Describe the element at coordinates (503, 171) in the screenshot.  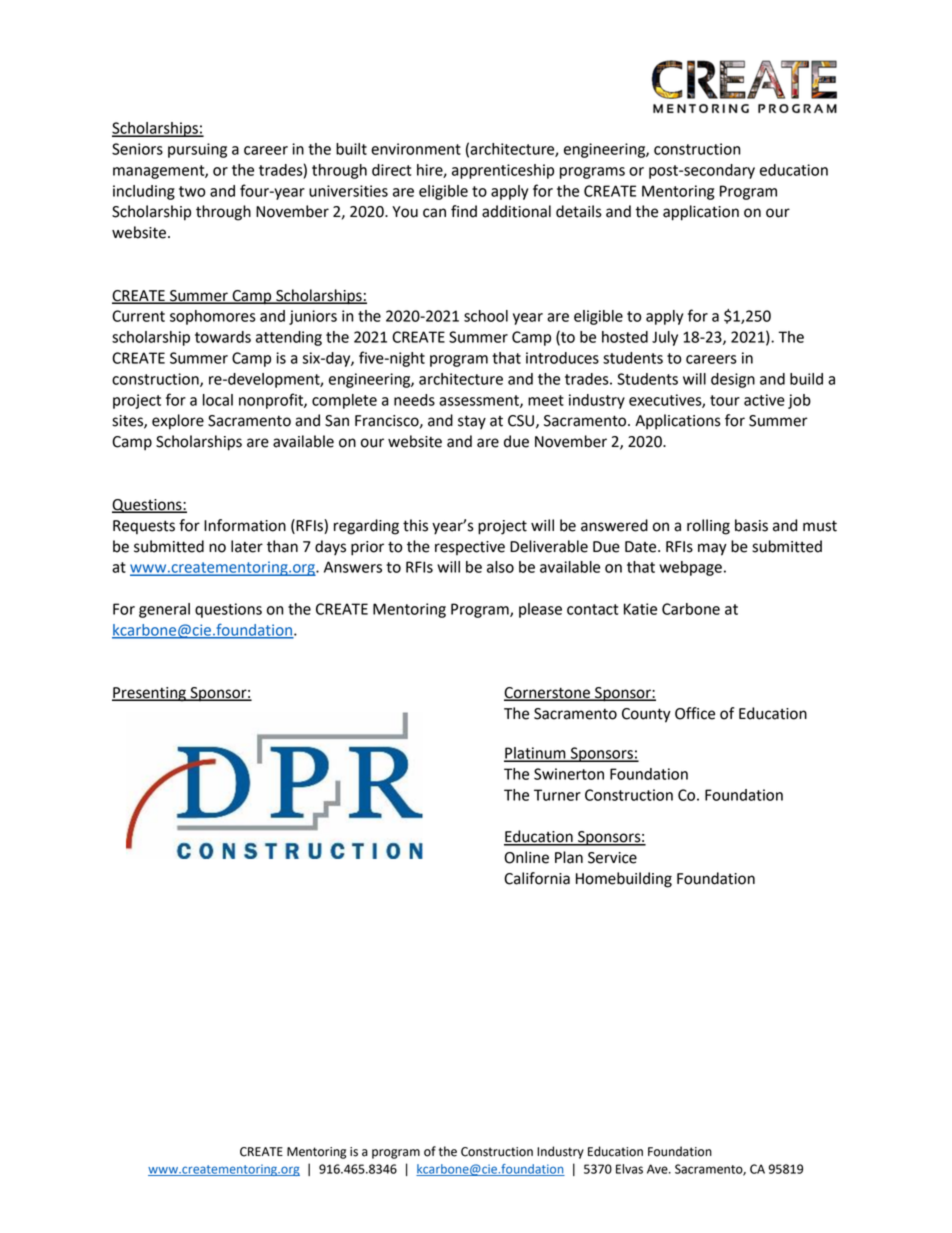
I see `apprenticeship` at that location.
